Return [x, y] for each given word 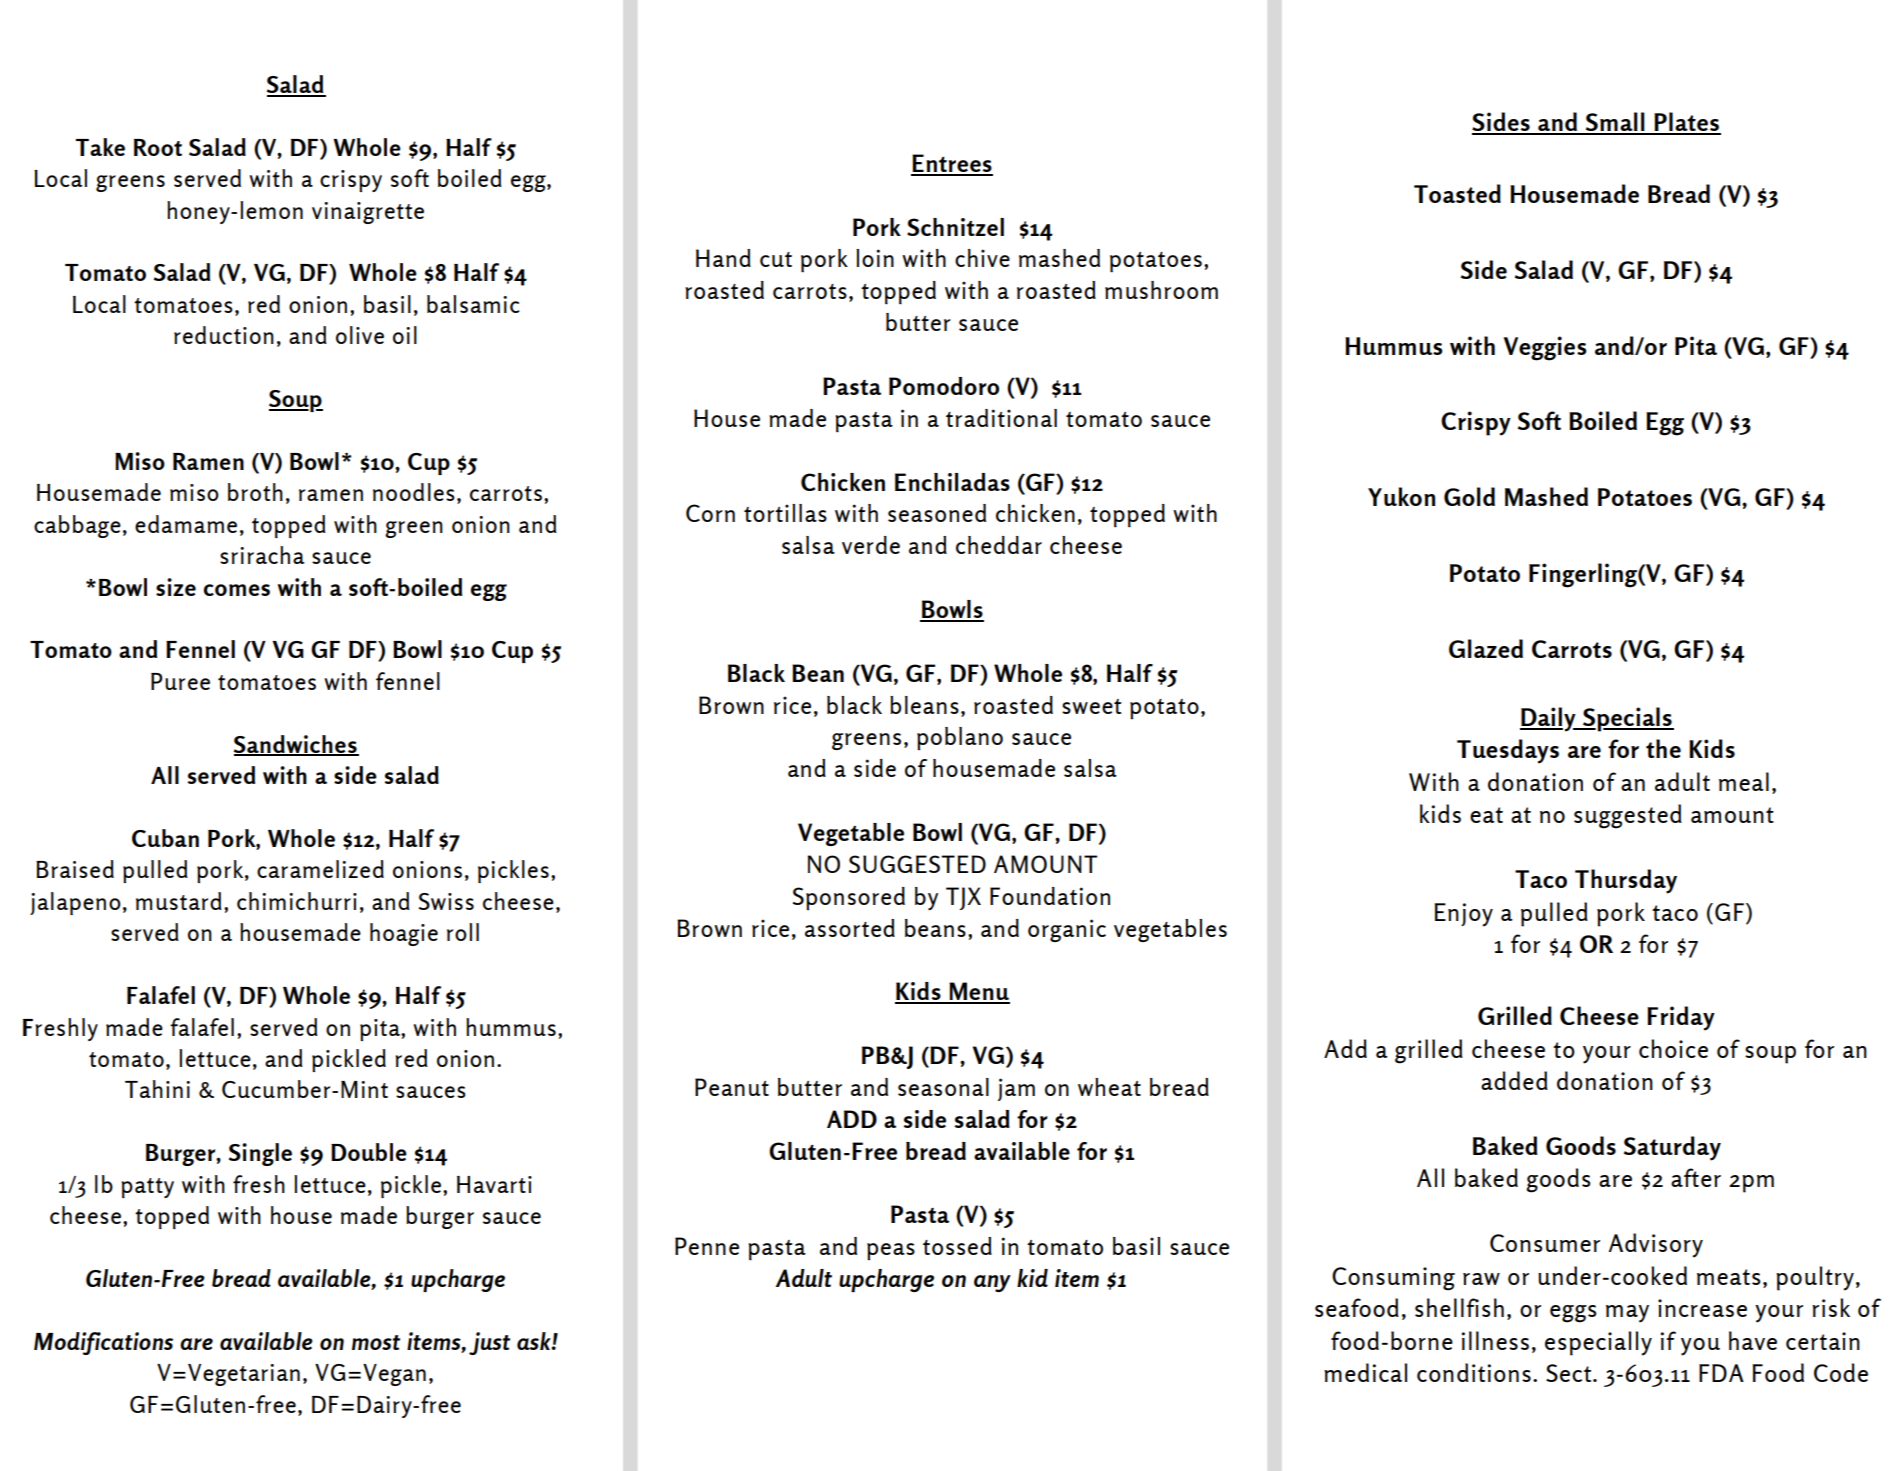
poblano [960, 738]
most [376, 1342]
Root [158, 147]
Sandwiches [296, 745]
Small [1615, 123]
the [1663, 748]
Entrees [952, 164]
